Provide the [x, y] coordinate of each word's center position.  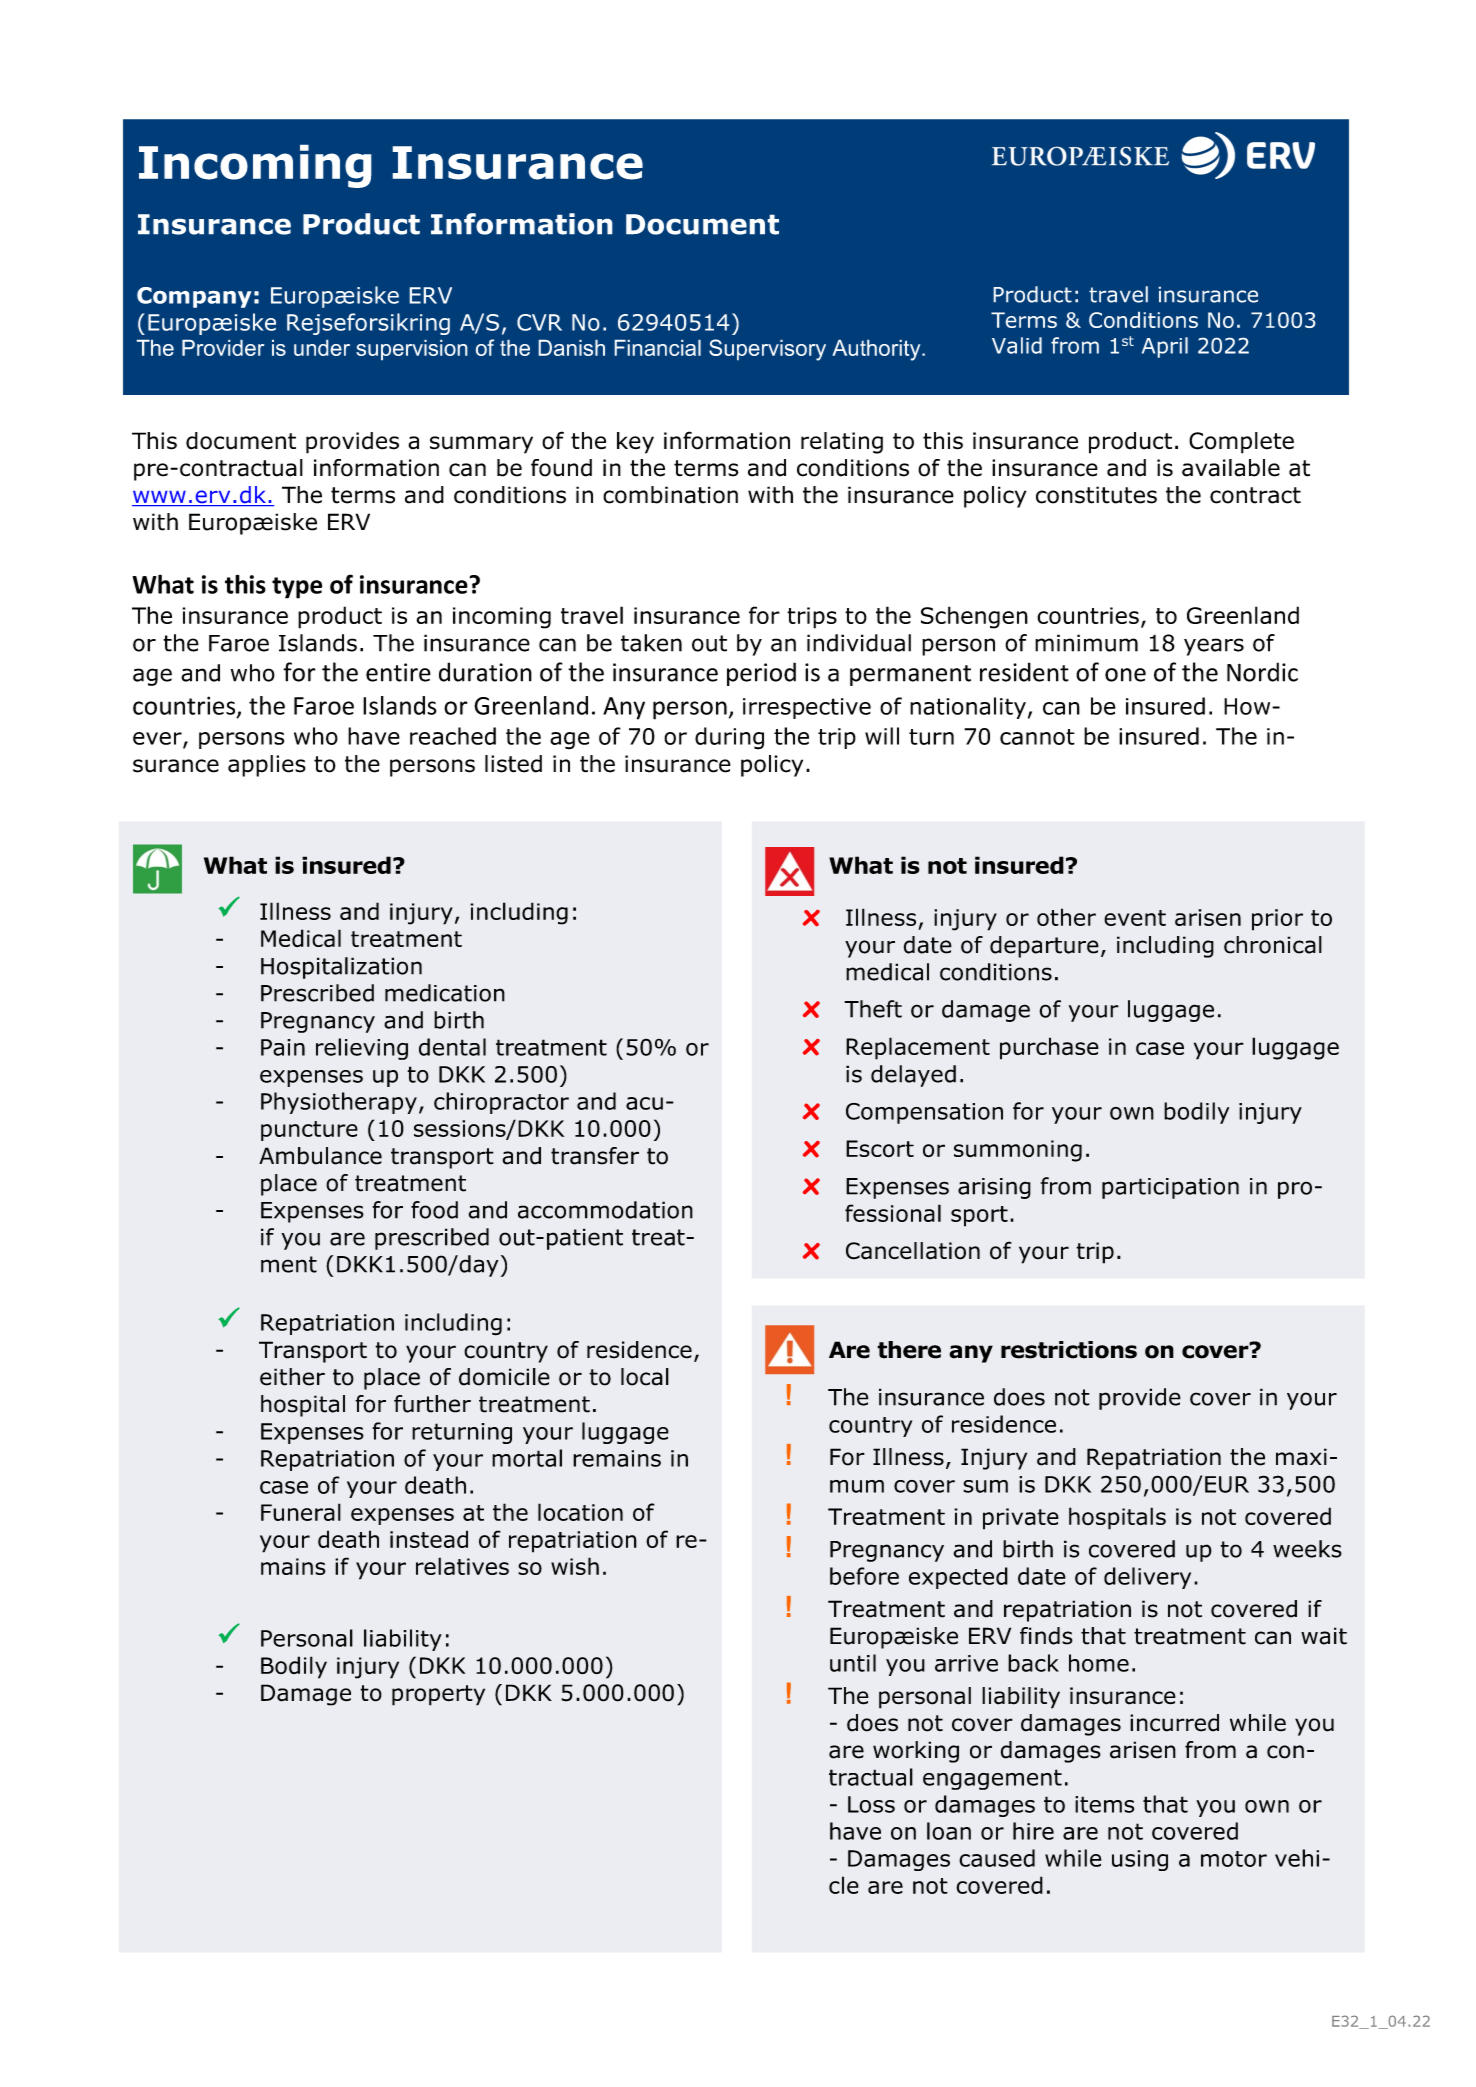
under [322, 347]
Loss [871, 1804]
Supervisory [767, 350]
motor [1234, 1859]
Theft [873, 1009]
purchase [1049, 1048]
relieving [362, 1049]
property [438, 1695]
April [1165, 347]
